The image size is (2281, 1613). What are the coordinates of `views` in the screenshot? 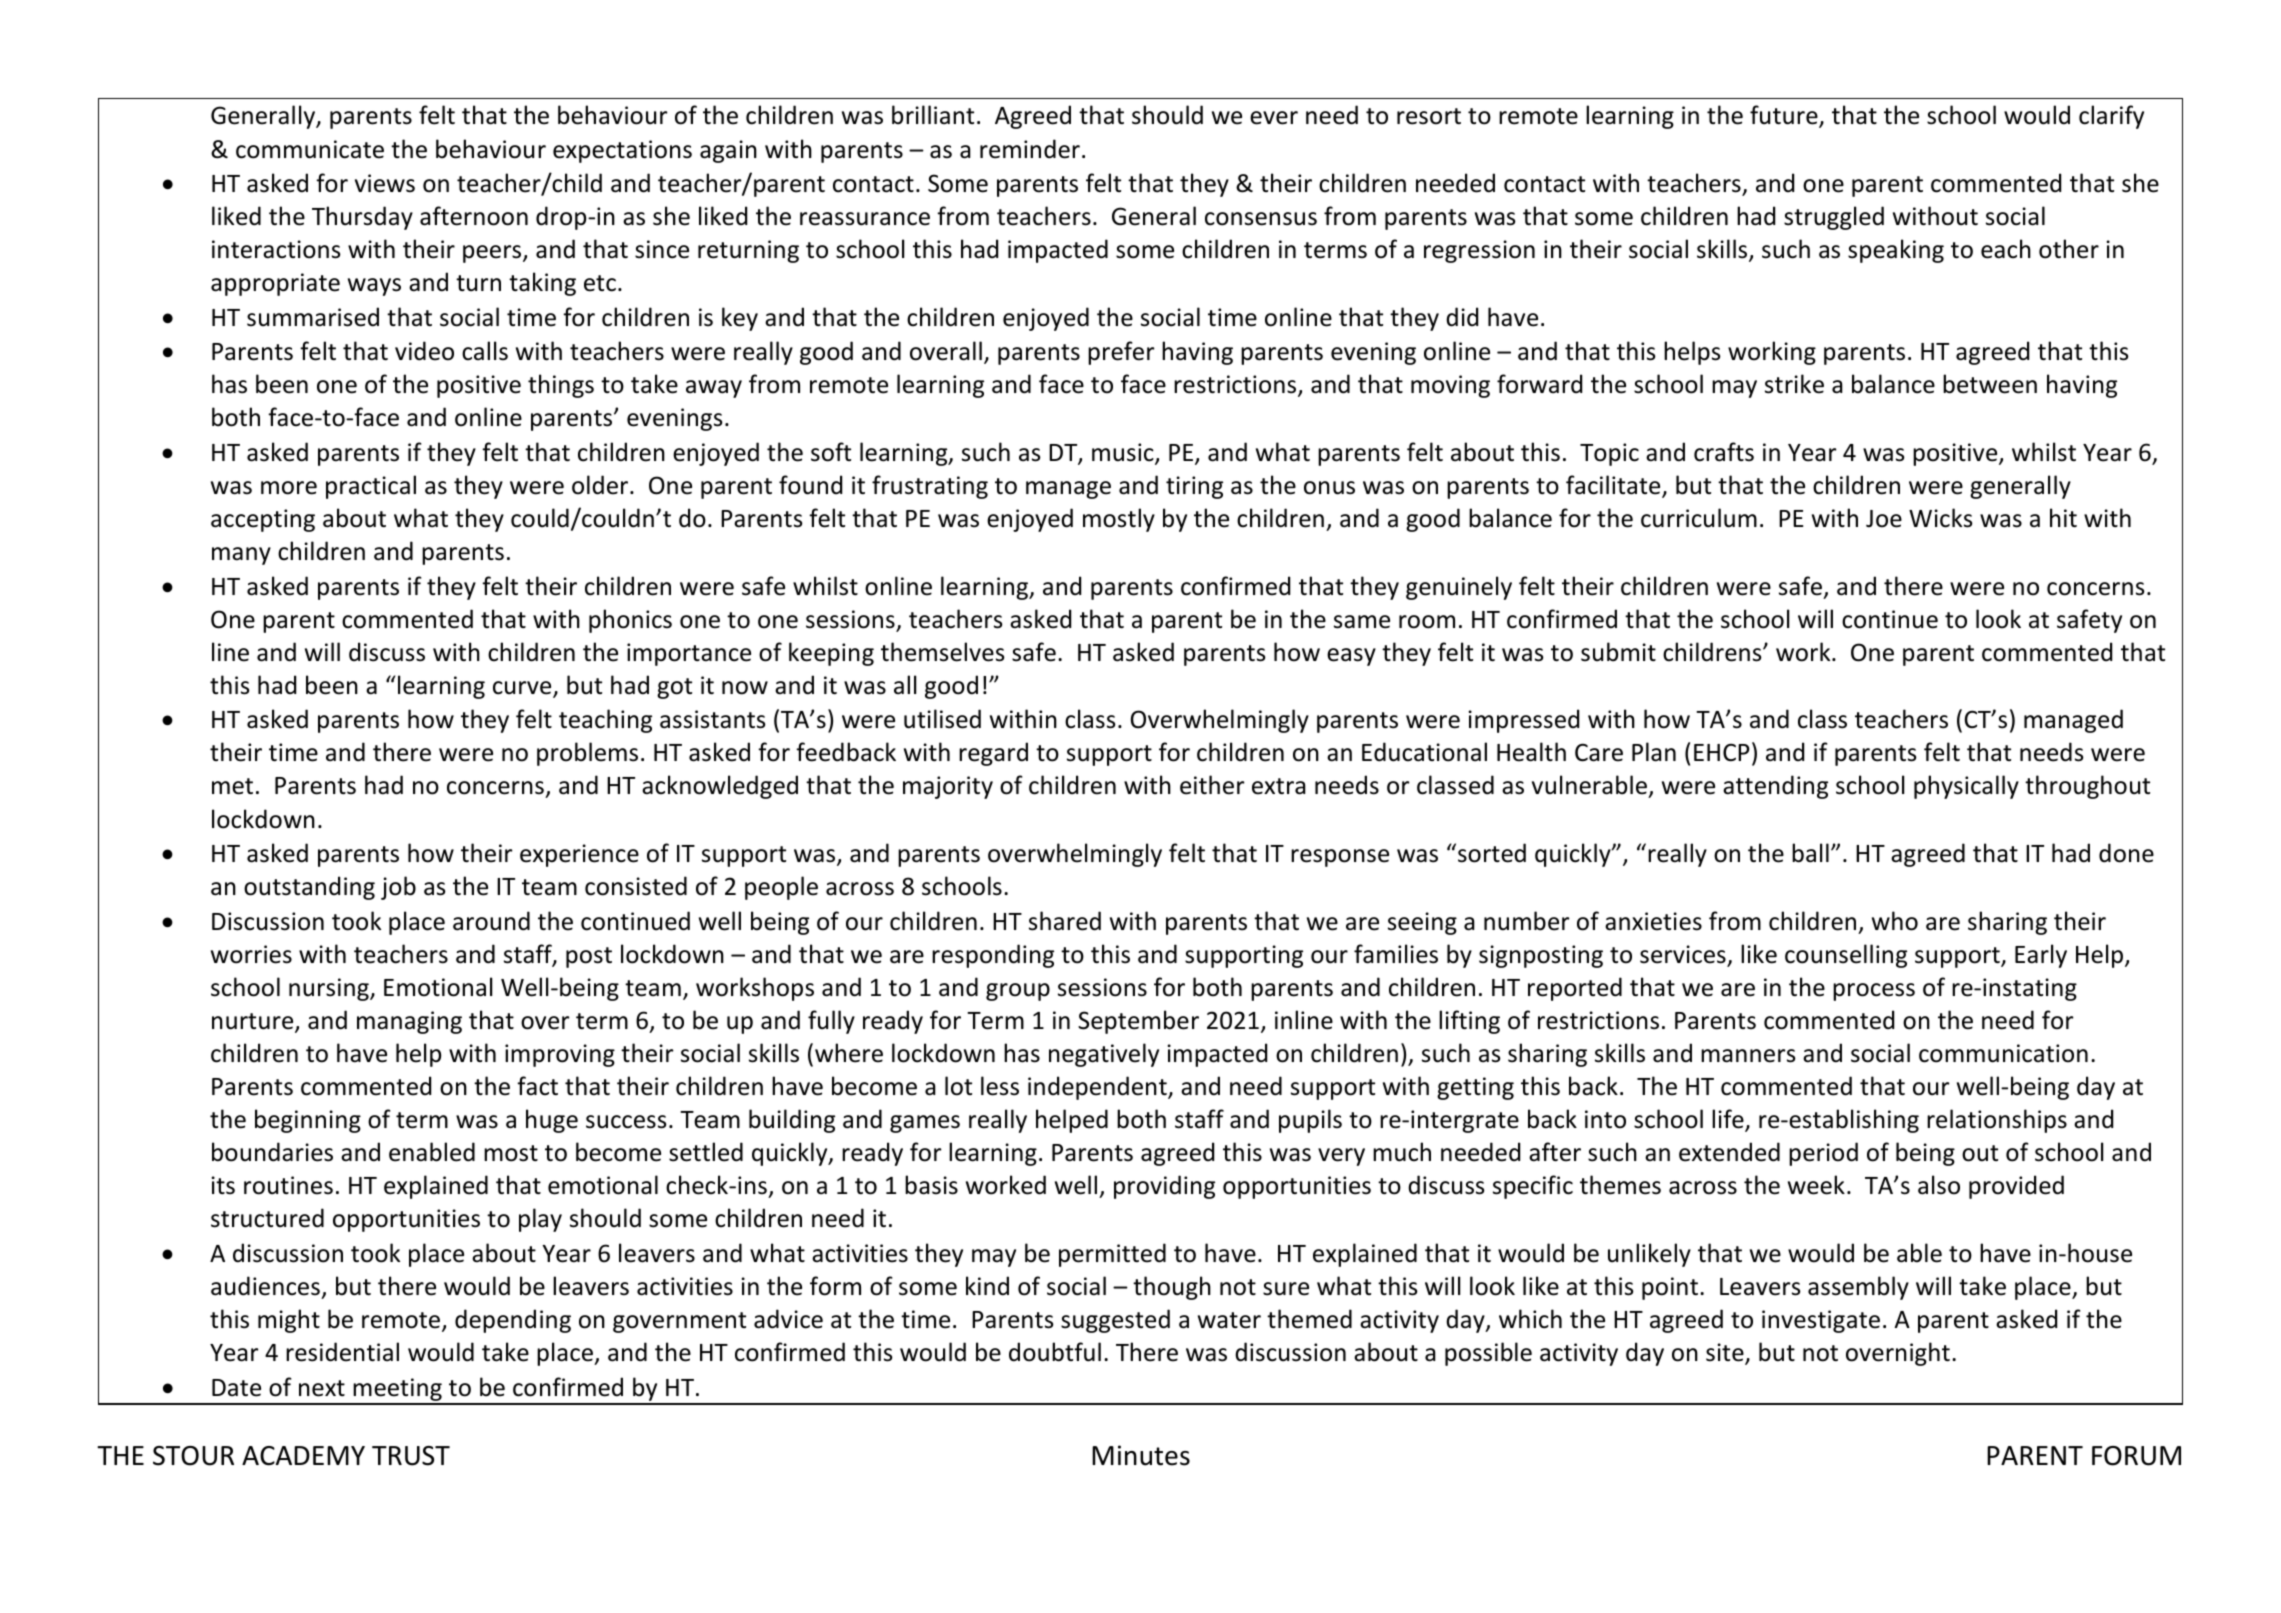 It's located at (385, 183).
